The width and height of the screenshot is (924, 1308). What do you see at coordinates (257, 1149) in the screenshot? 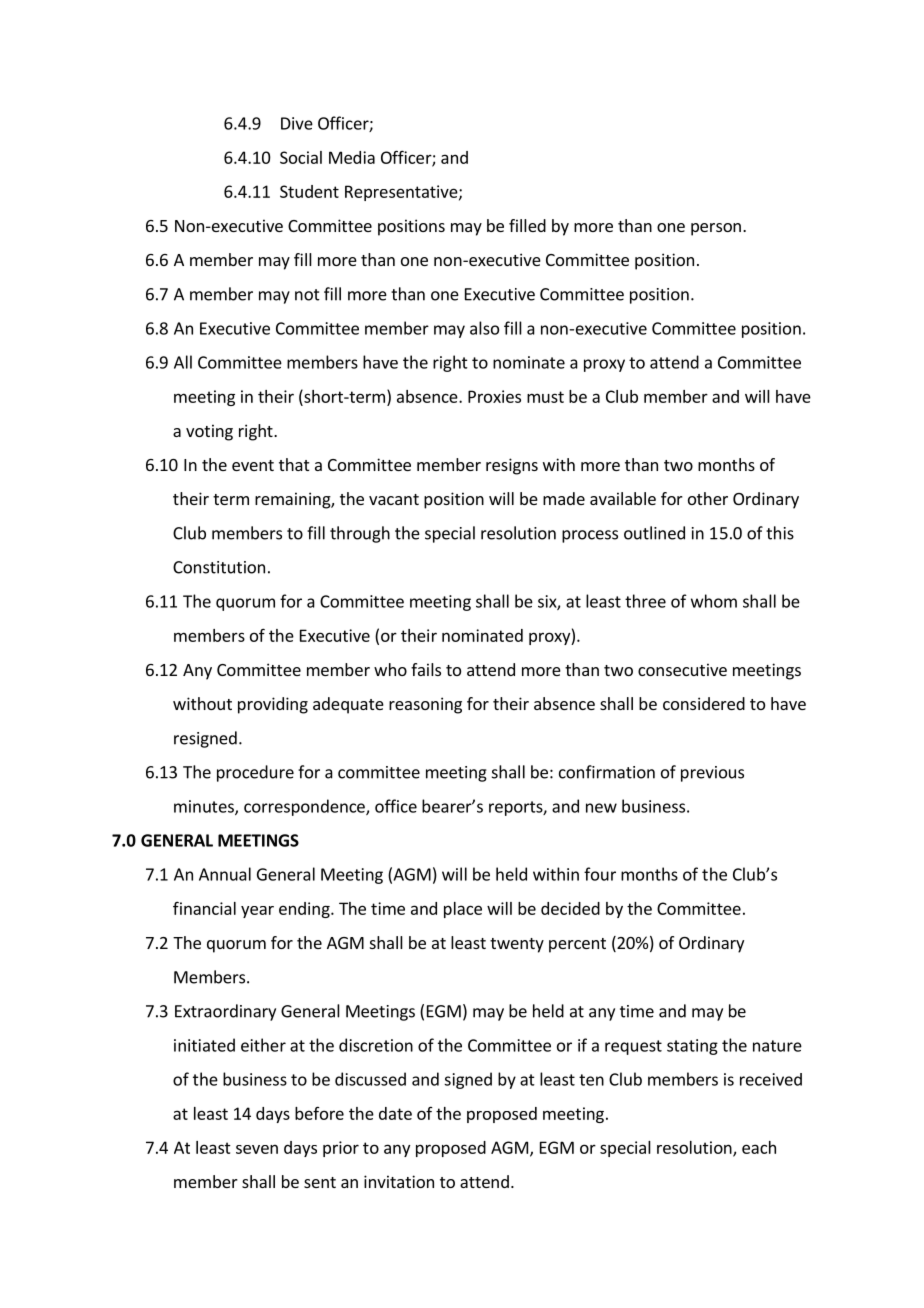
I see `seven` at bounding box center [257, 1149].
